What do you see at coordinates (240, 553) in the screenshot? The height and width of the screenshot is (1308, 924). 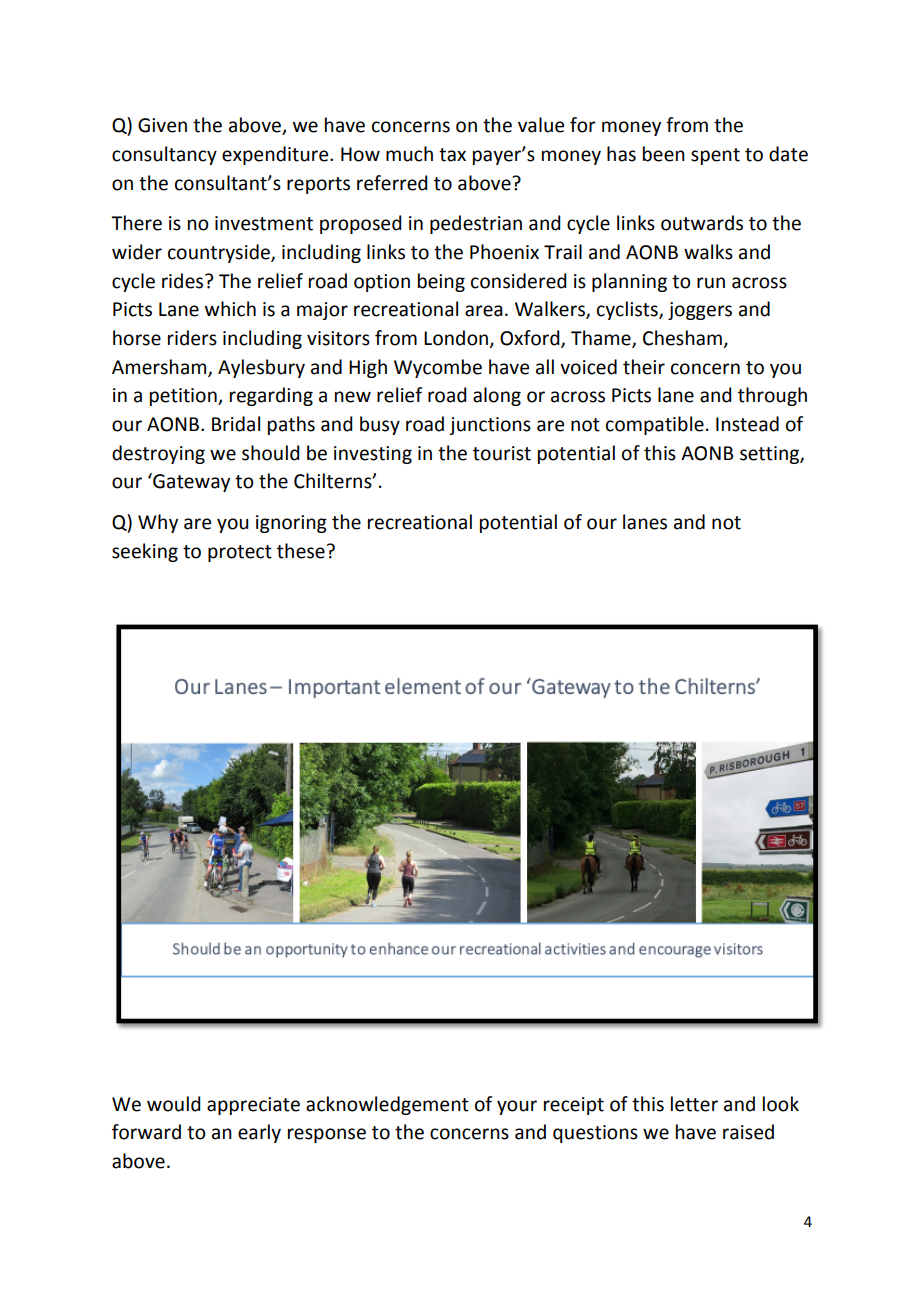 I see `protect` at bounding box center [240, 553].
